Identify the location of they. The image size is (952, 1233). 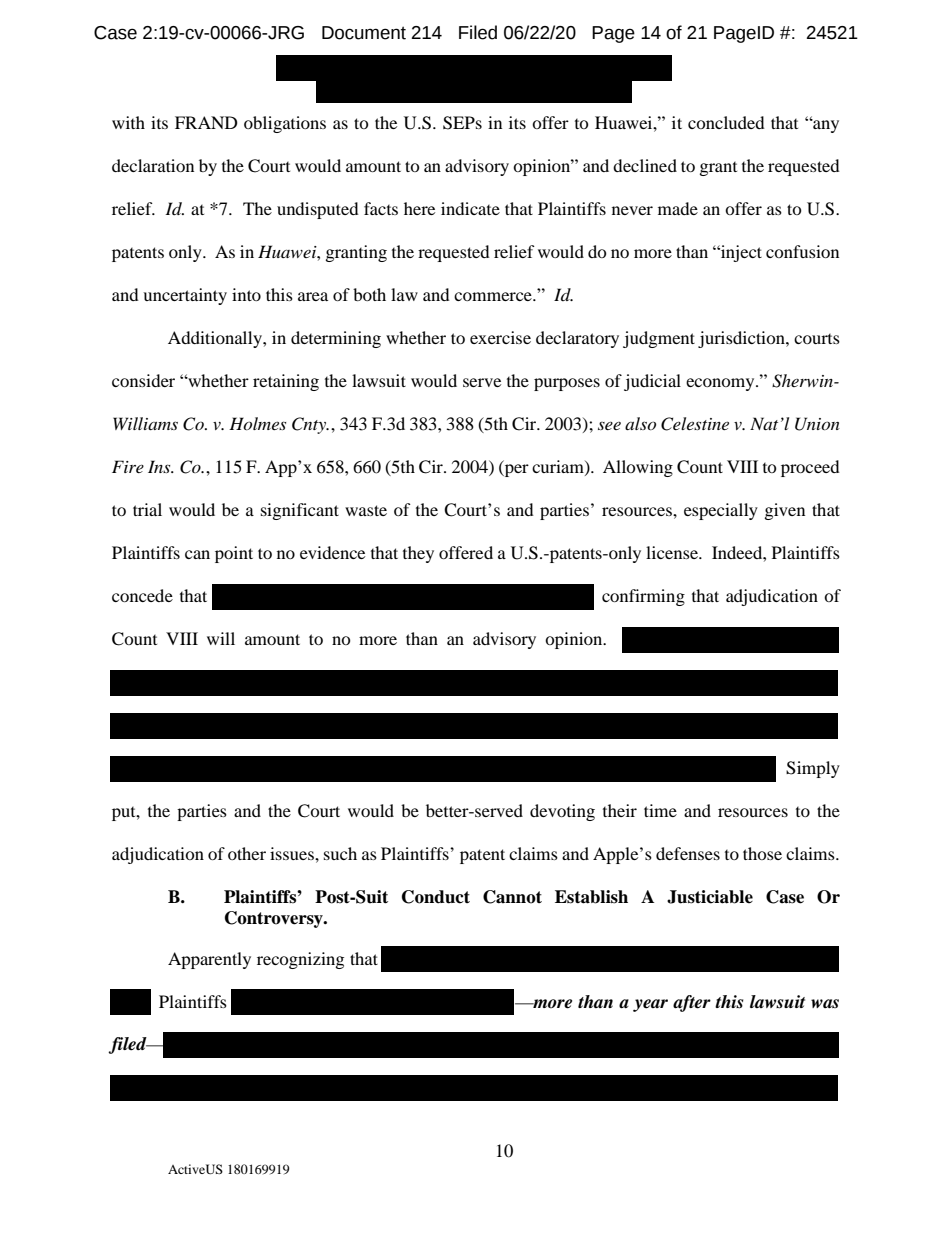
(418, 554).
